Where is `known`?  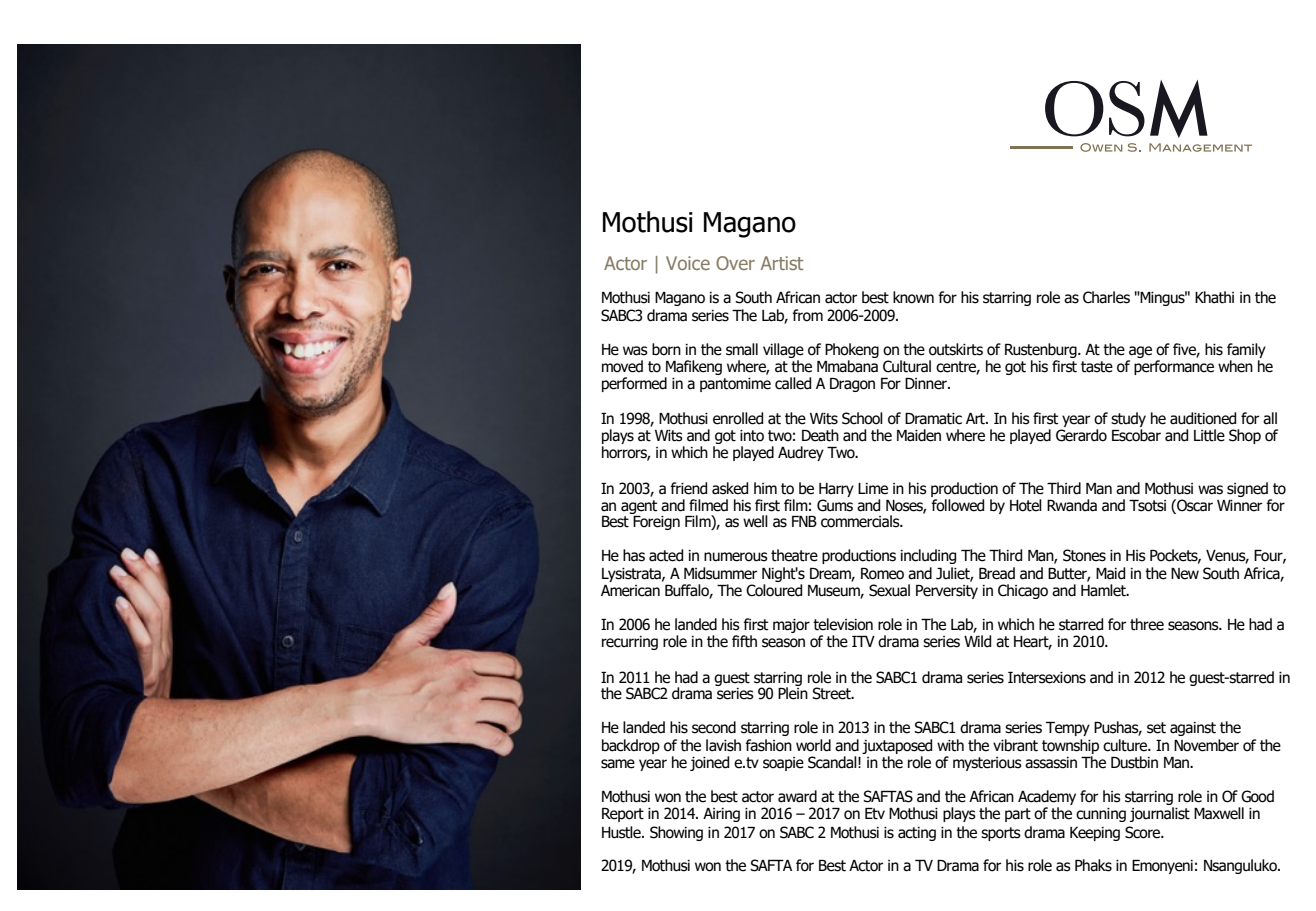
known is located at coordinates (913, 297).
